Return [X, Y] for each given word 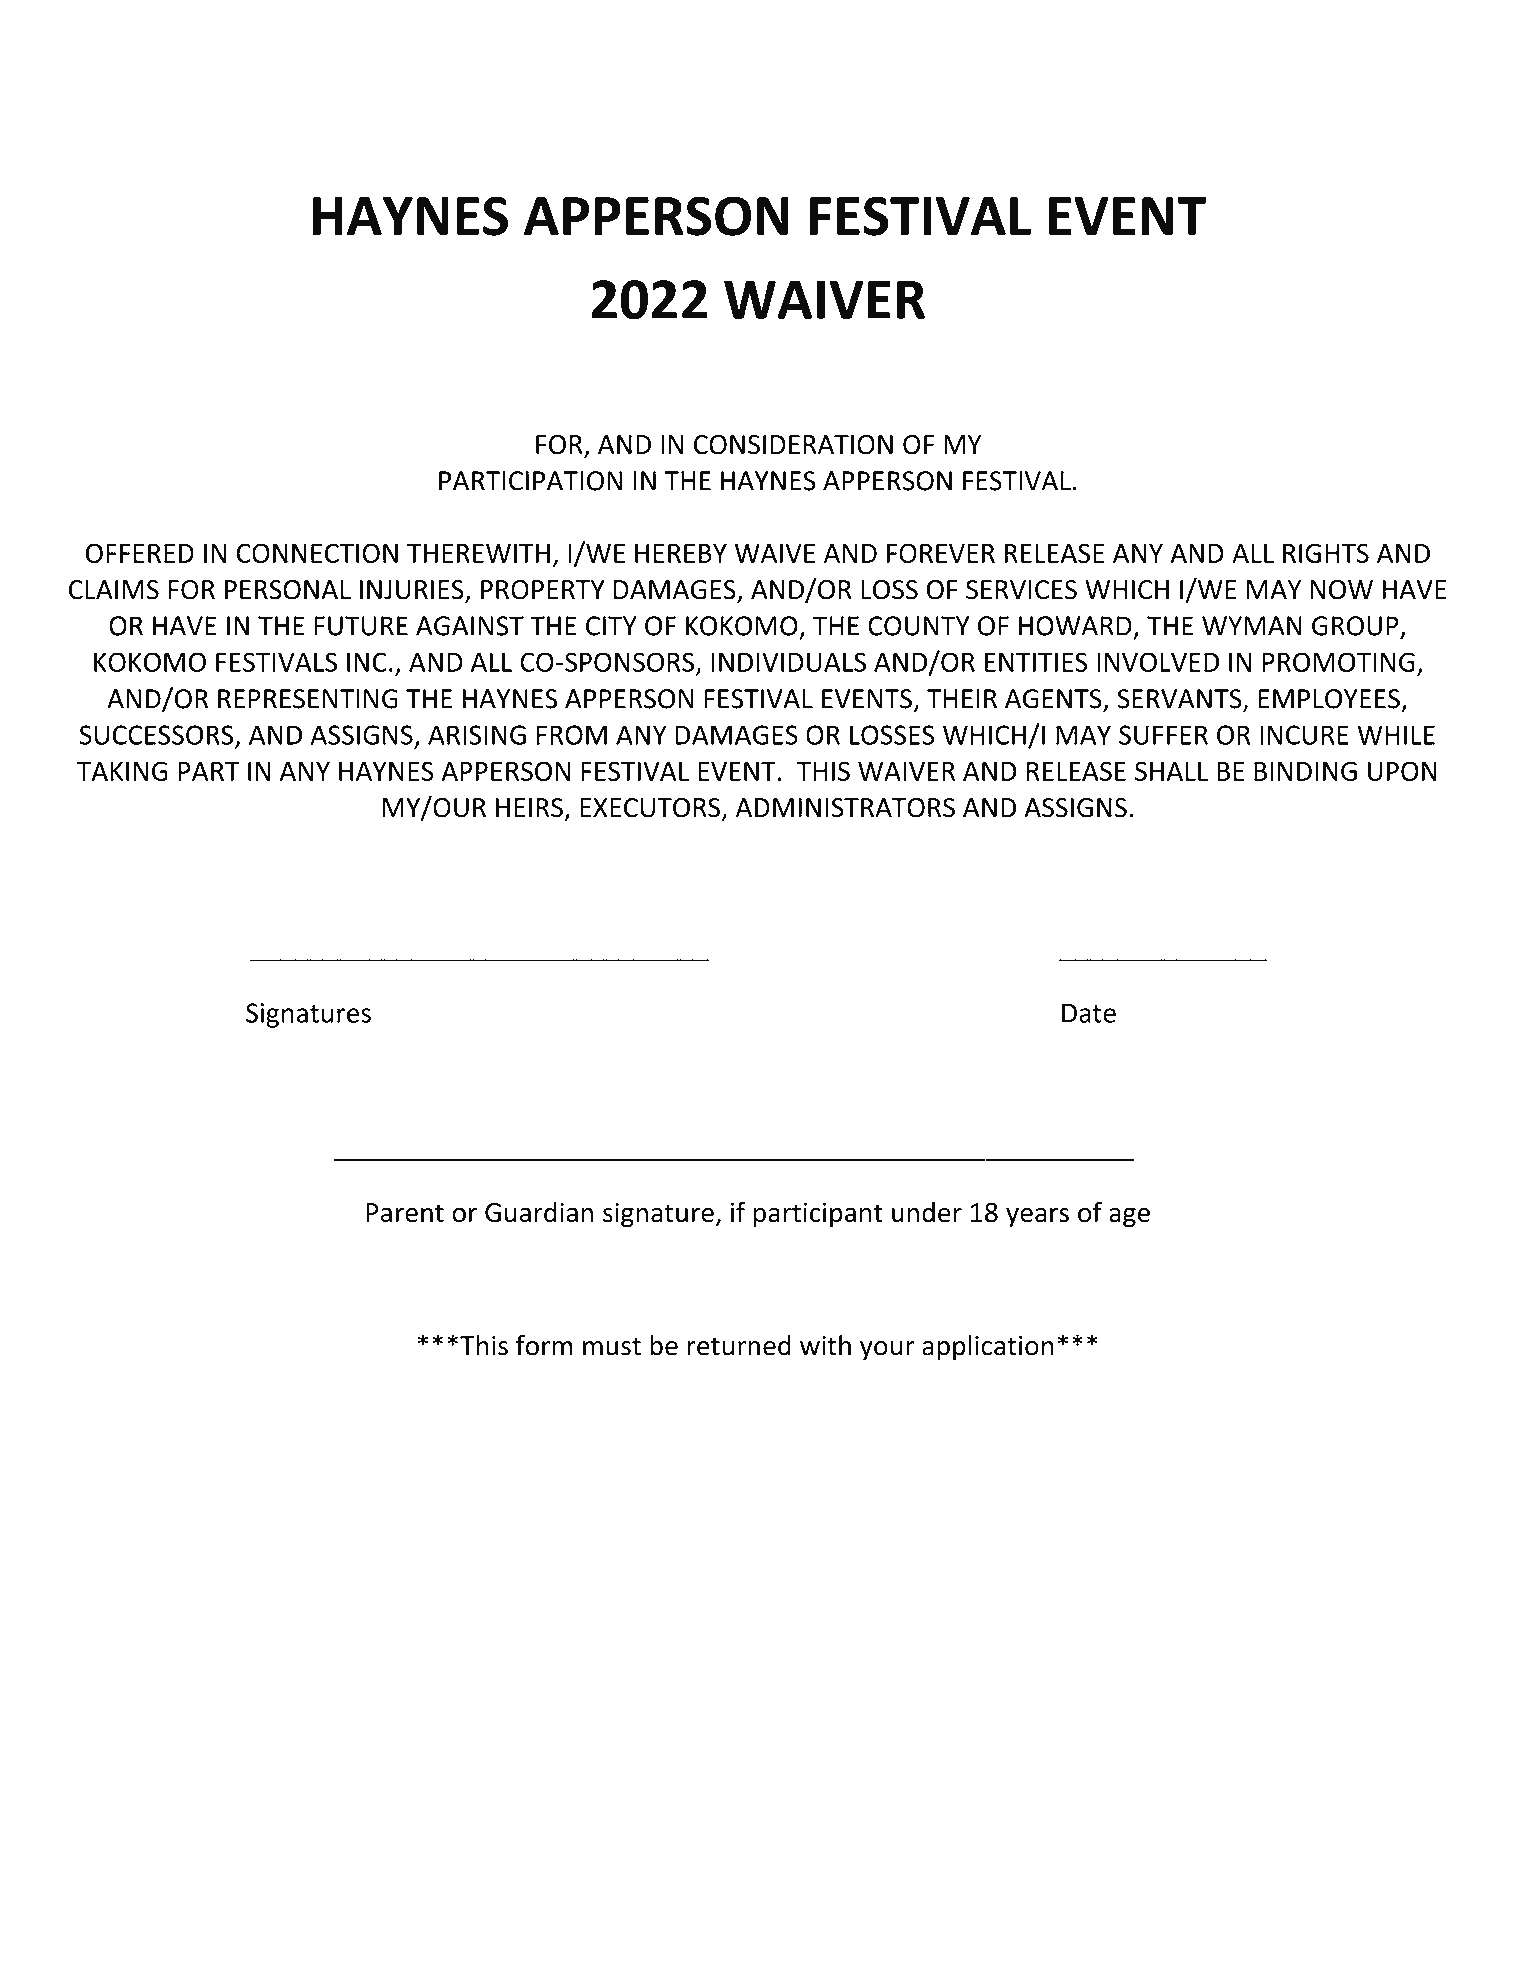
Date [1089, 1013]
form [544, 1345]
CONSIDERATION [793, 445]
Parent [405, 1213]
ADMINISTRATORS [845, 808]
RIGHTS [1326, 553]
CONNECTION [317, 553]
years [1037, 1218]
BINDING [1305, 771]
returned [739, 1345]
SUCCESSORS [157, 736]
